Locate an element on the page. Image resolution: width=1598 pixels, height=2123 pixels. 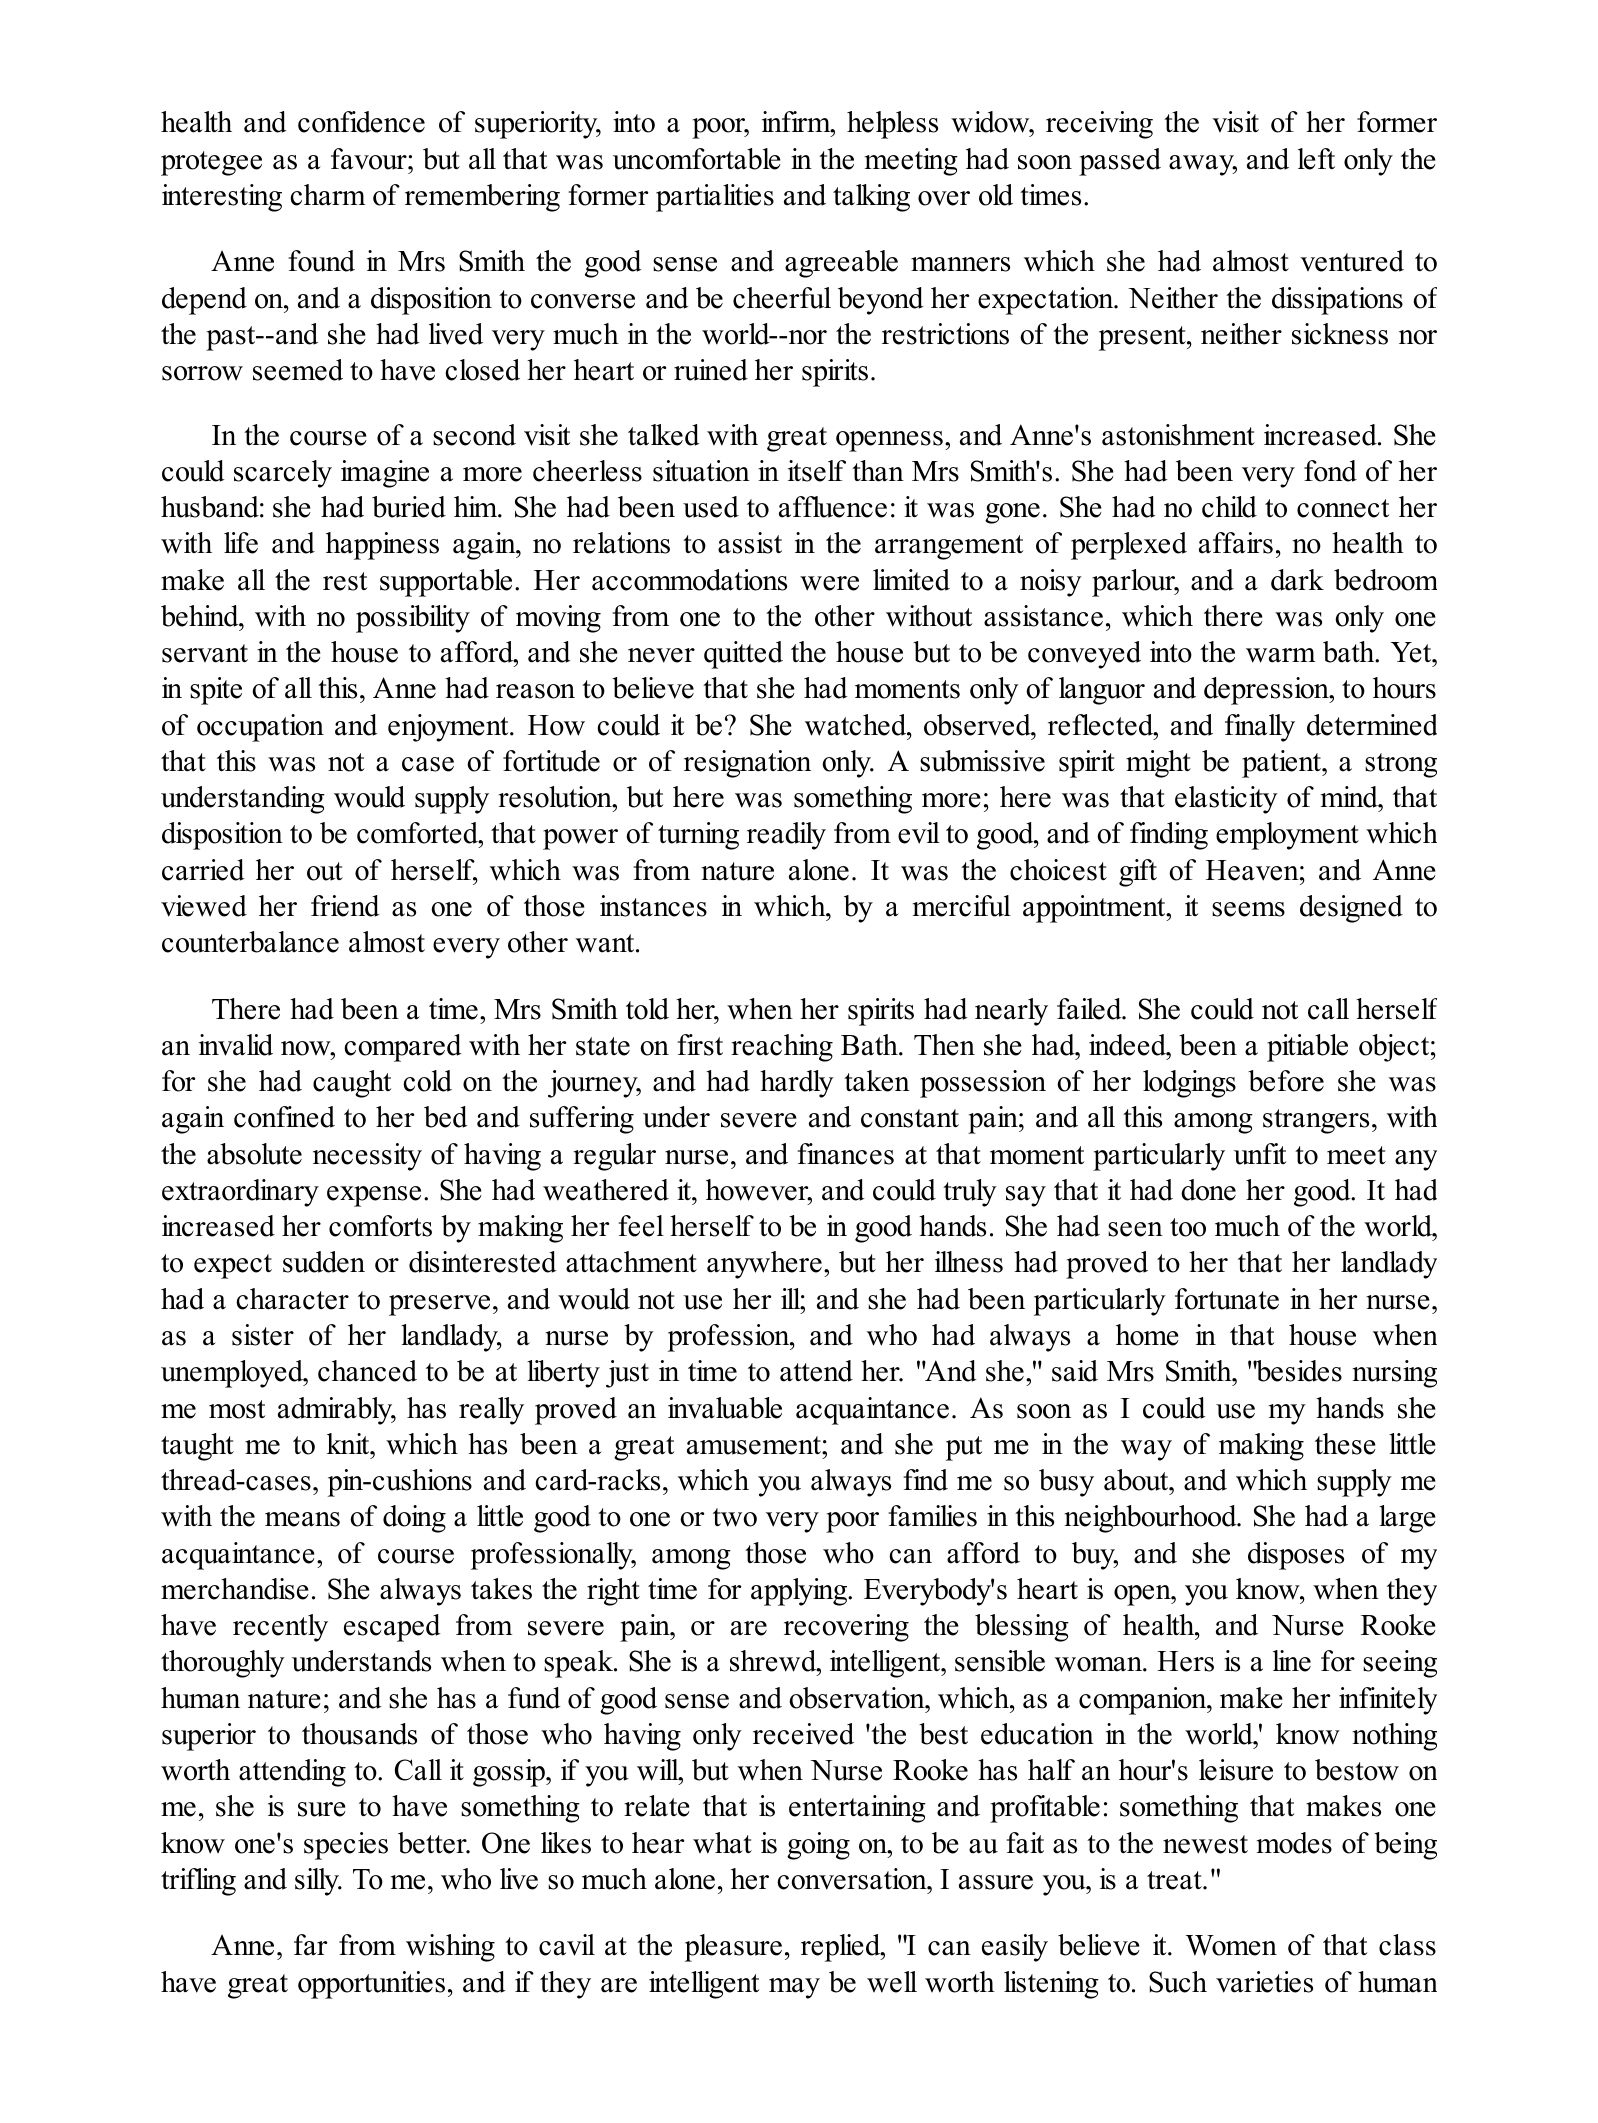
charm is located at coordinates (327, 195).
